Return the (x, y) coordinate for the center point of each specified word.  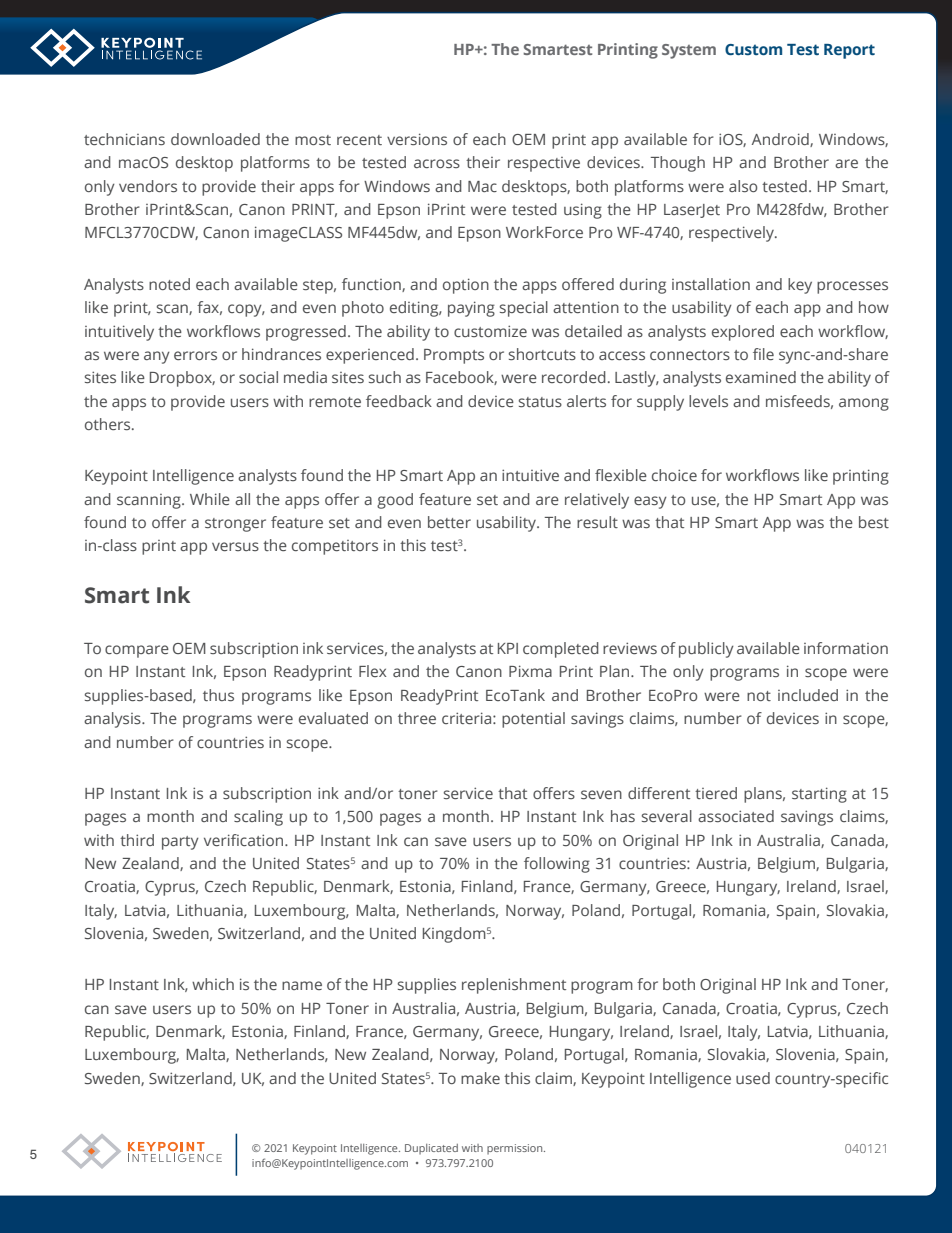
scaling (258, 818)
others (109, 424)
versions (417, 139)
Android (781, 140)
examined (761, 377)
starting (819, 795)
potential (533, 720)
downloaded (215, 139)
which (213, 984)
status (540, 402)
